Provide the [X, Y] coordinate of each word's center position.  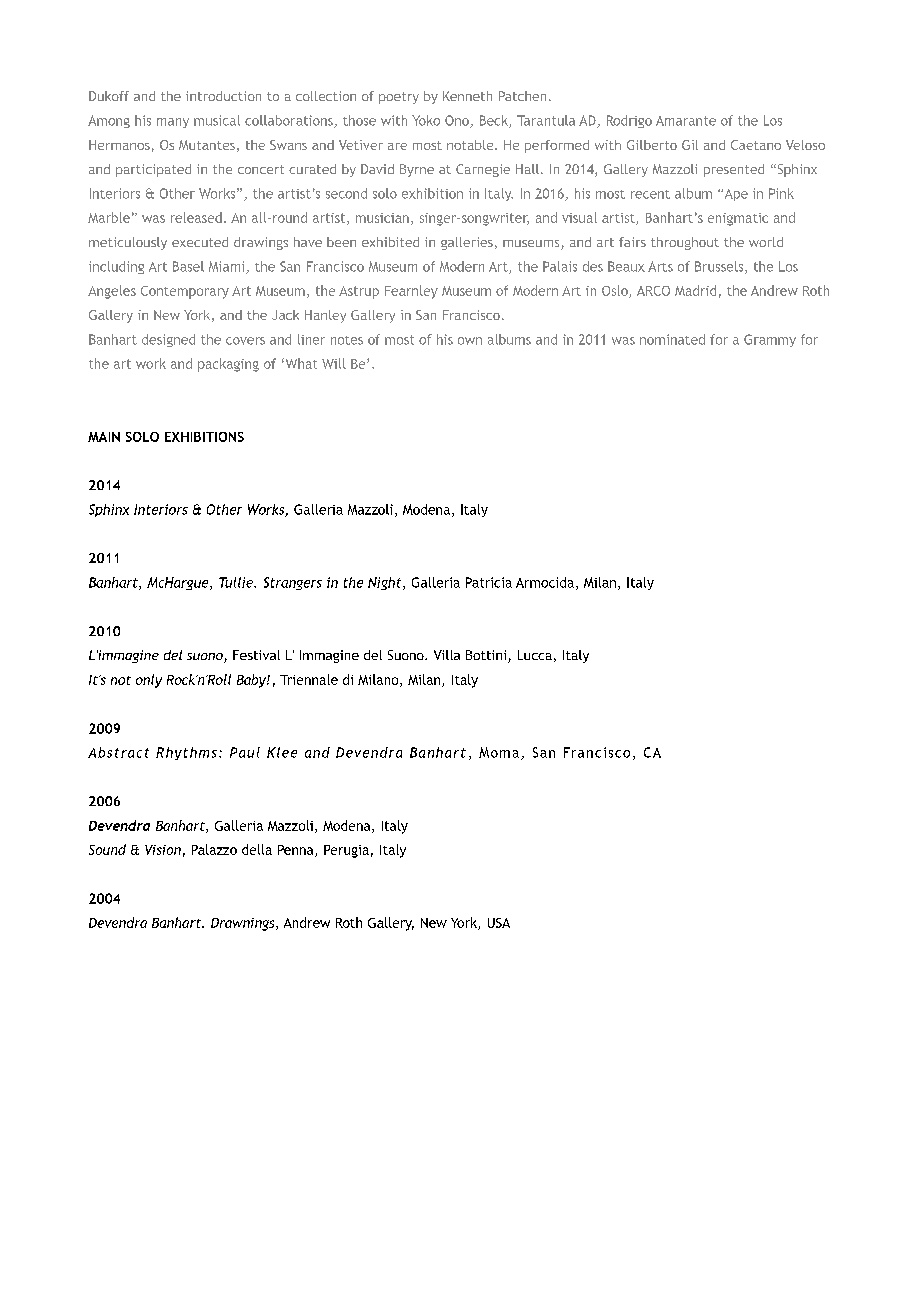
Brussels [720, 267]
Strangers [293, 583]
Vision [163, 850]
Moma [499, 752]
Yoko [426, 120]
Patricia [489, 582]
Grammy [770, 340]
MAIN [104, 437]
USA [499, 923]
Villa [447, 655]
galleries [467, 243]
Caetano [756, 145]
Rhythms [186, 753]
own [470, 341]
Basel [188, 266]
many [173, 123]
